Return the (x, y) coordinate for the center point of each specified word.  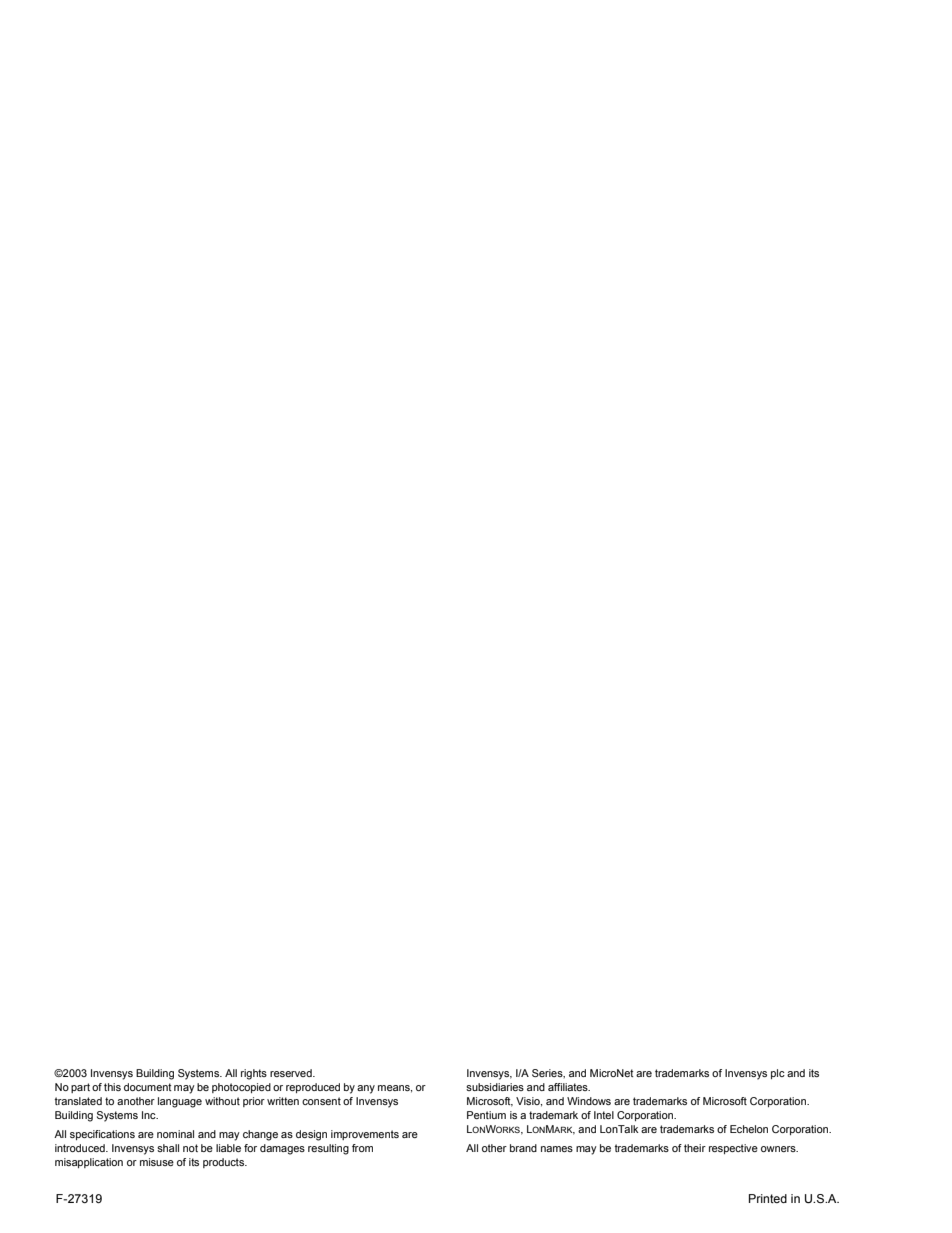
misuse (157, 1162)
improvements (365, 1135)
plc (778, 1074)
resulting (328, 1149)
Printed (768, 1198)
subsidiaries (495, 1087)
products (225, 1163)
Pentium (486, 1115)
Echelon (749, 1129)
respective (733, 1149)
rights (254, 1074)
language (180, 1102)
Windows (589, 1101)
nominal (175, 1134)
